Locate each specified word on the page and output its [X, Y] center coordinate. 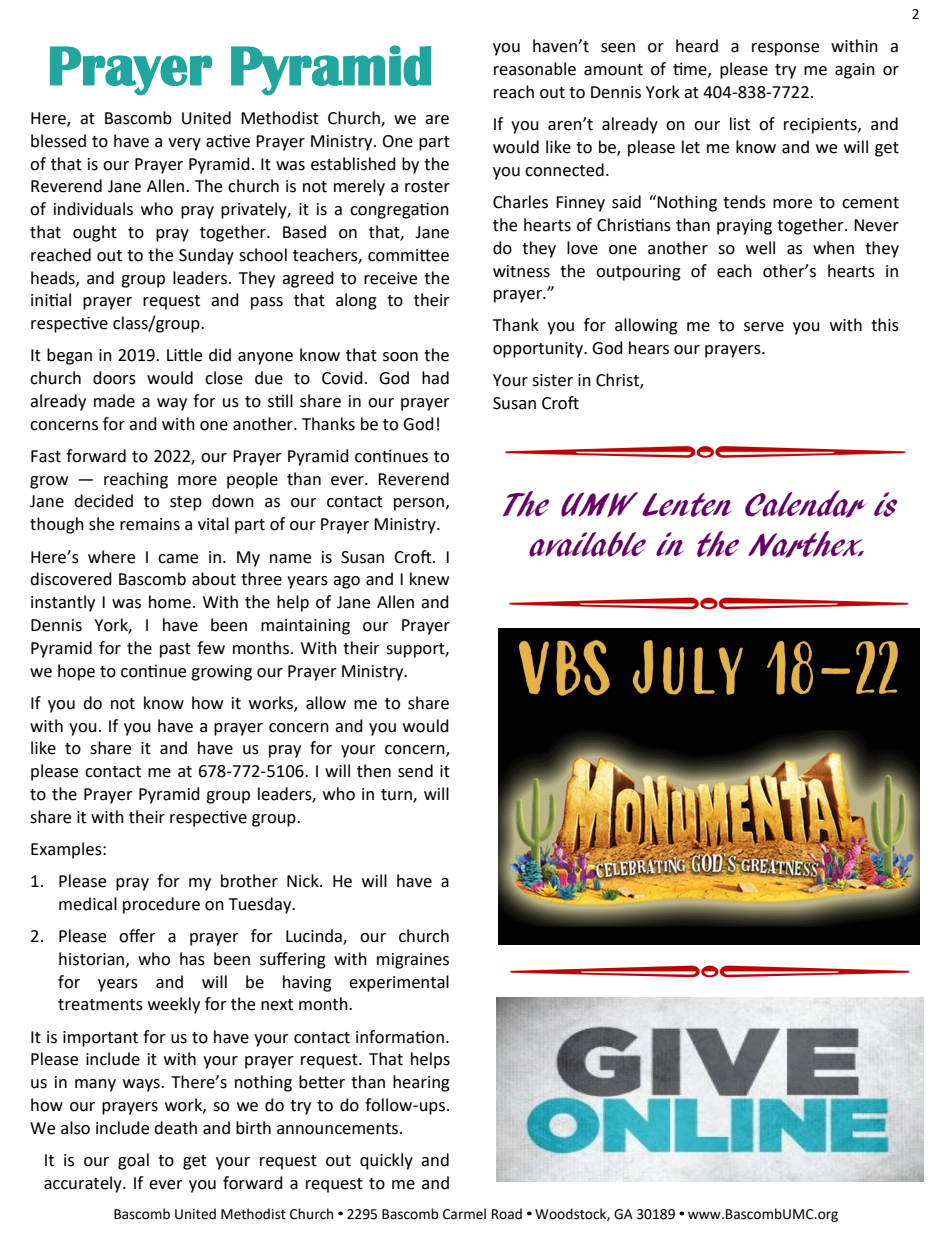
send [415, 771]
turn [397, 795]
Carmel [464, 1214]
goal [133, 1161]
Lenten [686, 505]
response [785, 49]
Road [507, 1214]
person [419, 504]
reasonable [535, 69]
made [114, 401]
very [184, 144]
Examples [67, 850]
